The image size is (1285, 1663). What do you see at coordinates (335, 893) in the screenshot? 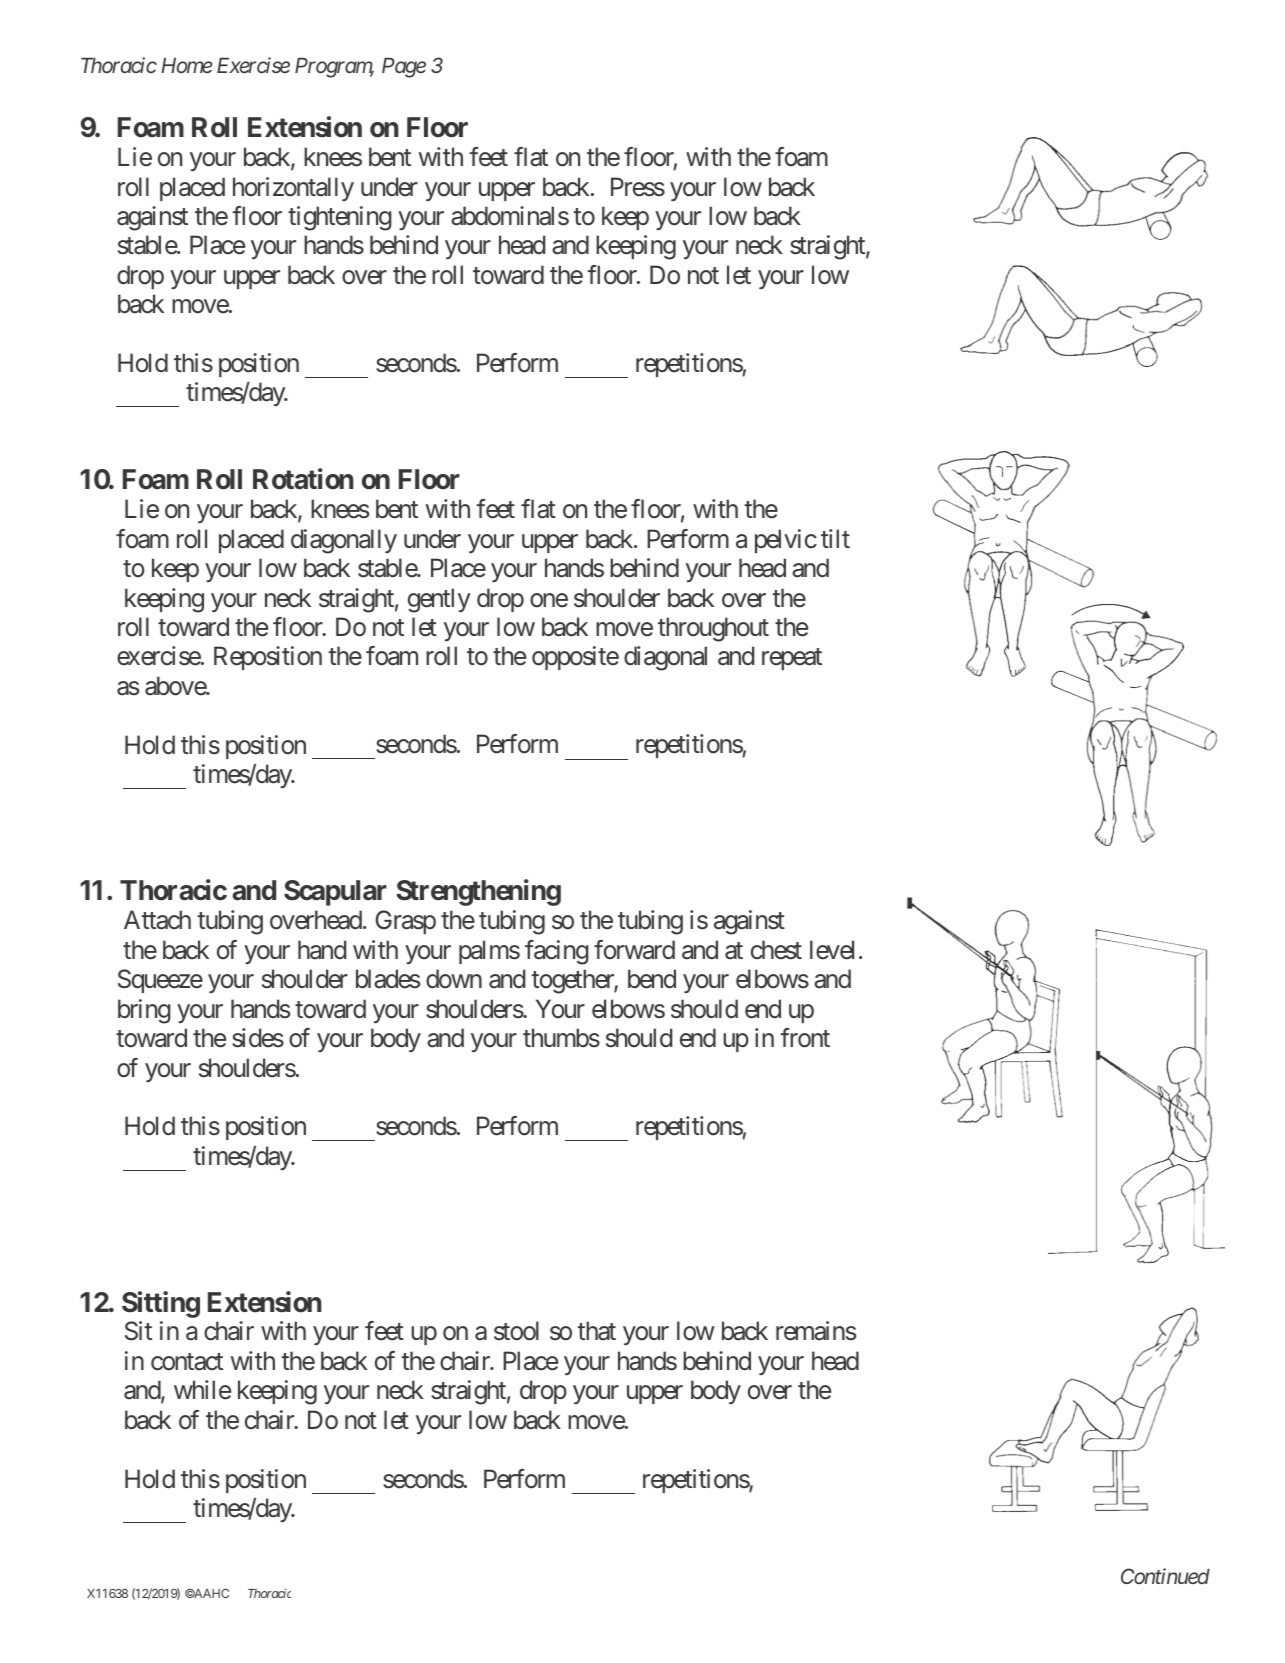
I see `Scapular` at bounding box center [335, 893].
